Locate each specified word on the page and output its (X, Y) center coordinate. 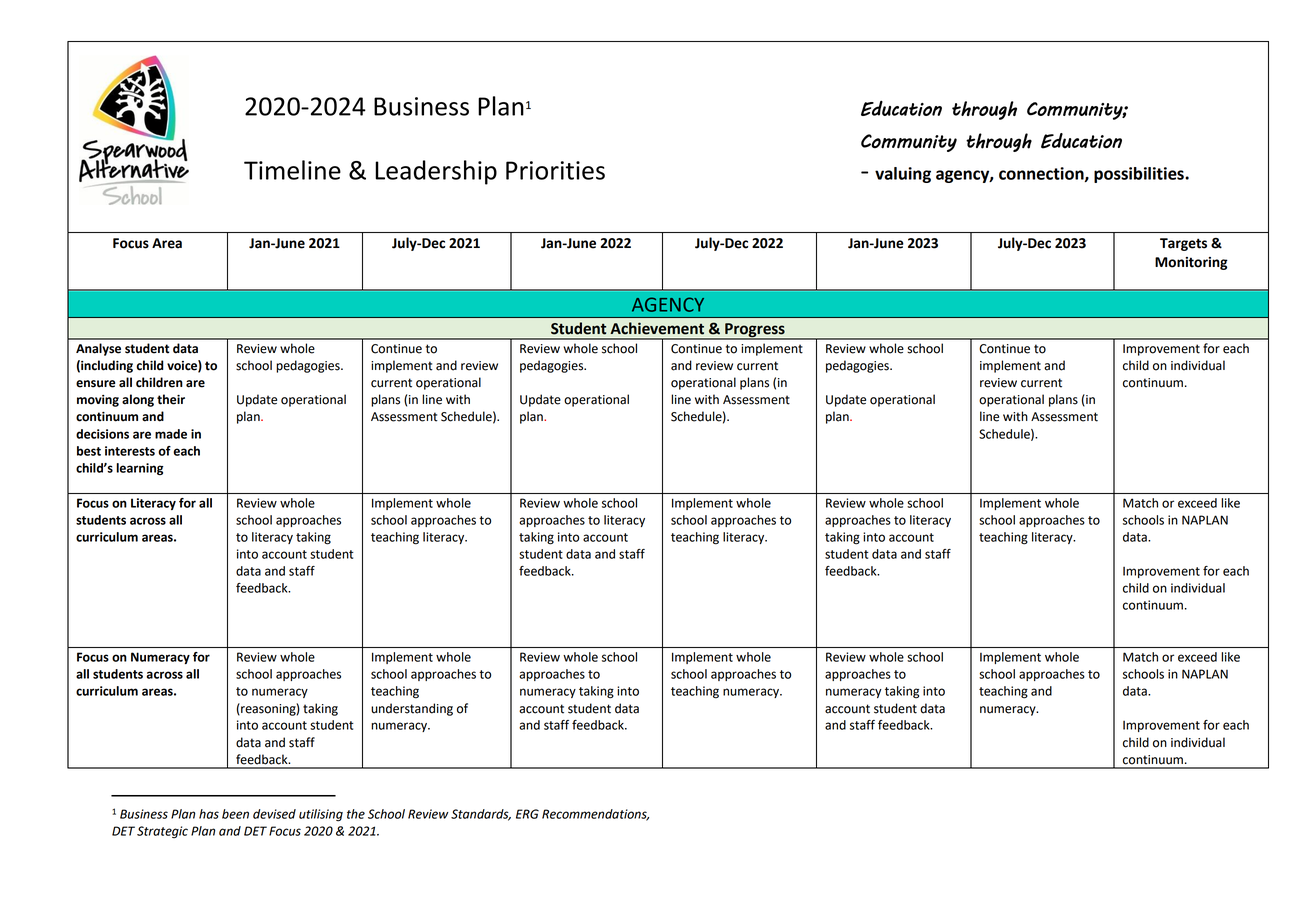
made (171, 434)
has (209, 814)
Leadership (436, 172)
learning (140, 469)
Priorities (555, 170)
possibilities (1140, 175)
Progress (755, 331)
